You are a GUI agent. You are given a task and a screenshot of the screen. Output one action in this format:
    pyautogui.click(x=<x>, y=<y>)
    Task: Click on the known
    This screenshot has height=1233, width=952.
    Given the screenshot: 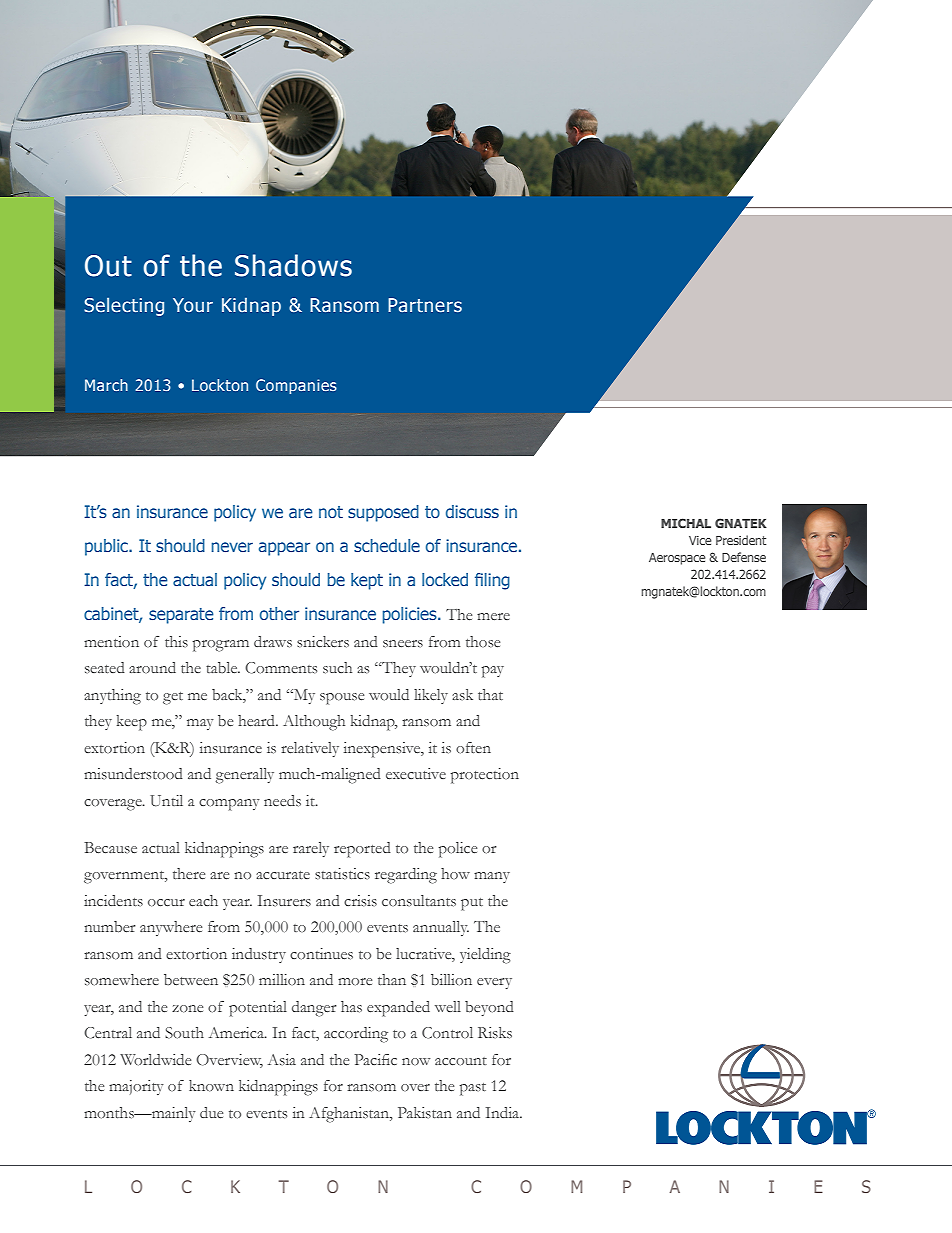 What is the action you would take?
    pyautogui.click(x=211, y=1085)
